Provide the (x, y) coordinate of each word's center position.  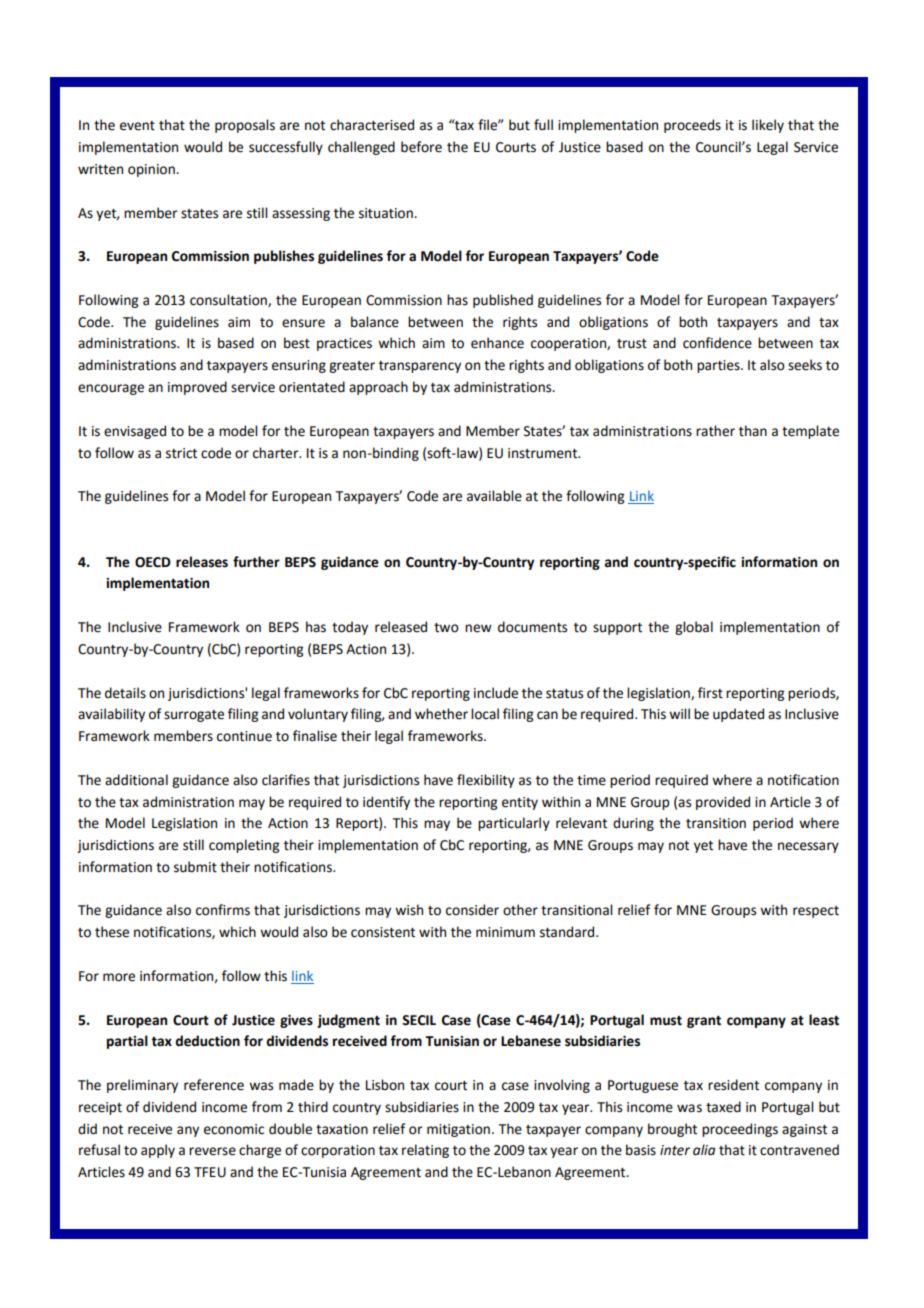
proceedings (740, 1130)
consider (472, 910)
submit (195, 867)
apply (158, 1151)
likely (768, 126)
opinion (152, 170)
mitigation (458, 1130)
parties (719, 366)
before (421, 147)
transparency (420, 367)
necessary (808, 847)
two (446, 628)
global (694, 628)
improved (197, 388)
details (125, 693)
